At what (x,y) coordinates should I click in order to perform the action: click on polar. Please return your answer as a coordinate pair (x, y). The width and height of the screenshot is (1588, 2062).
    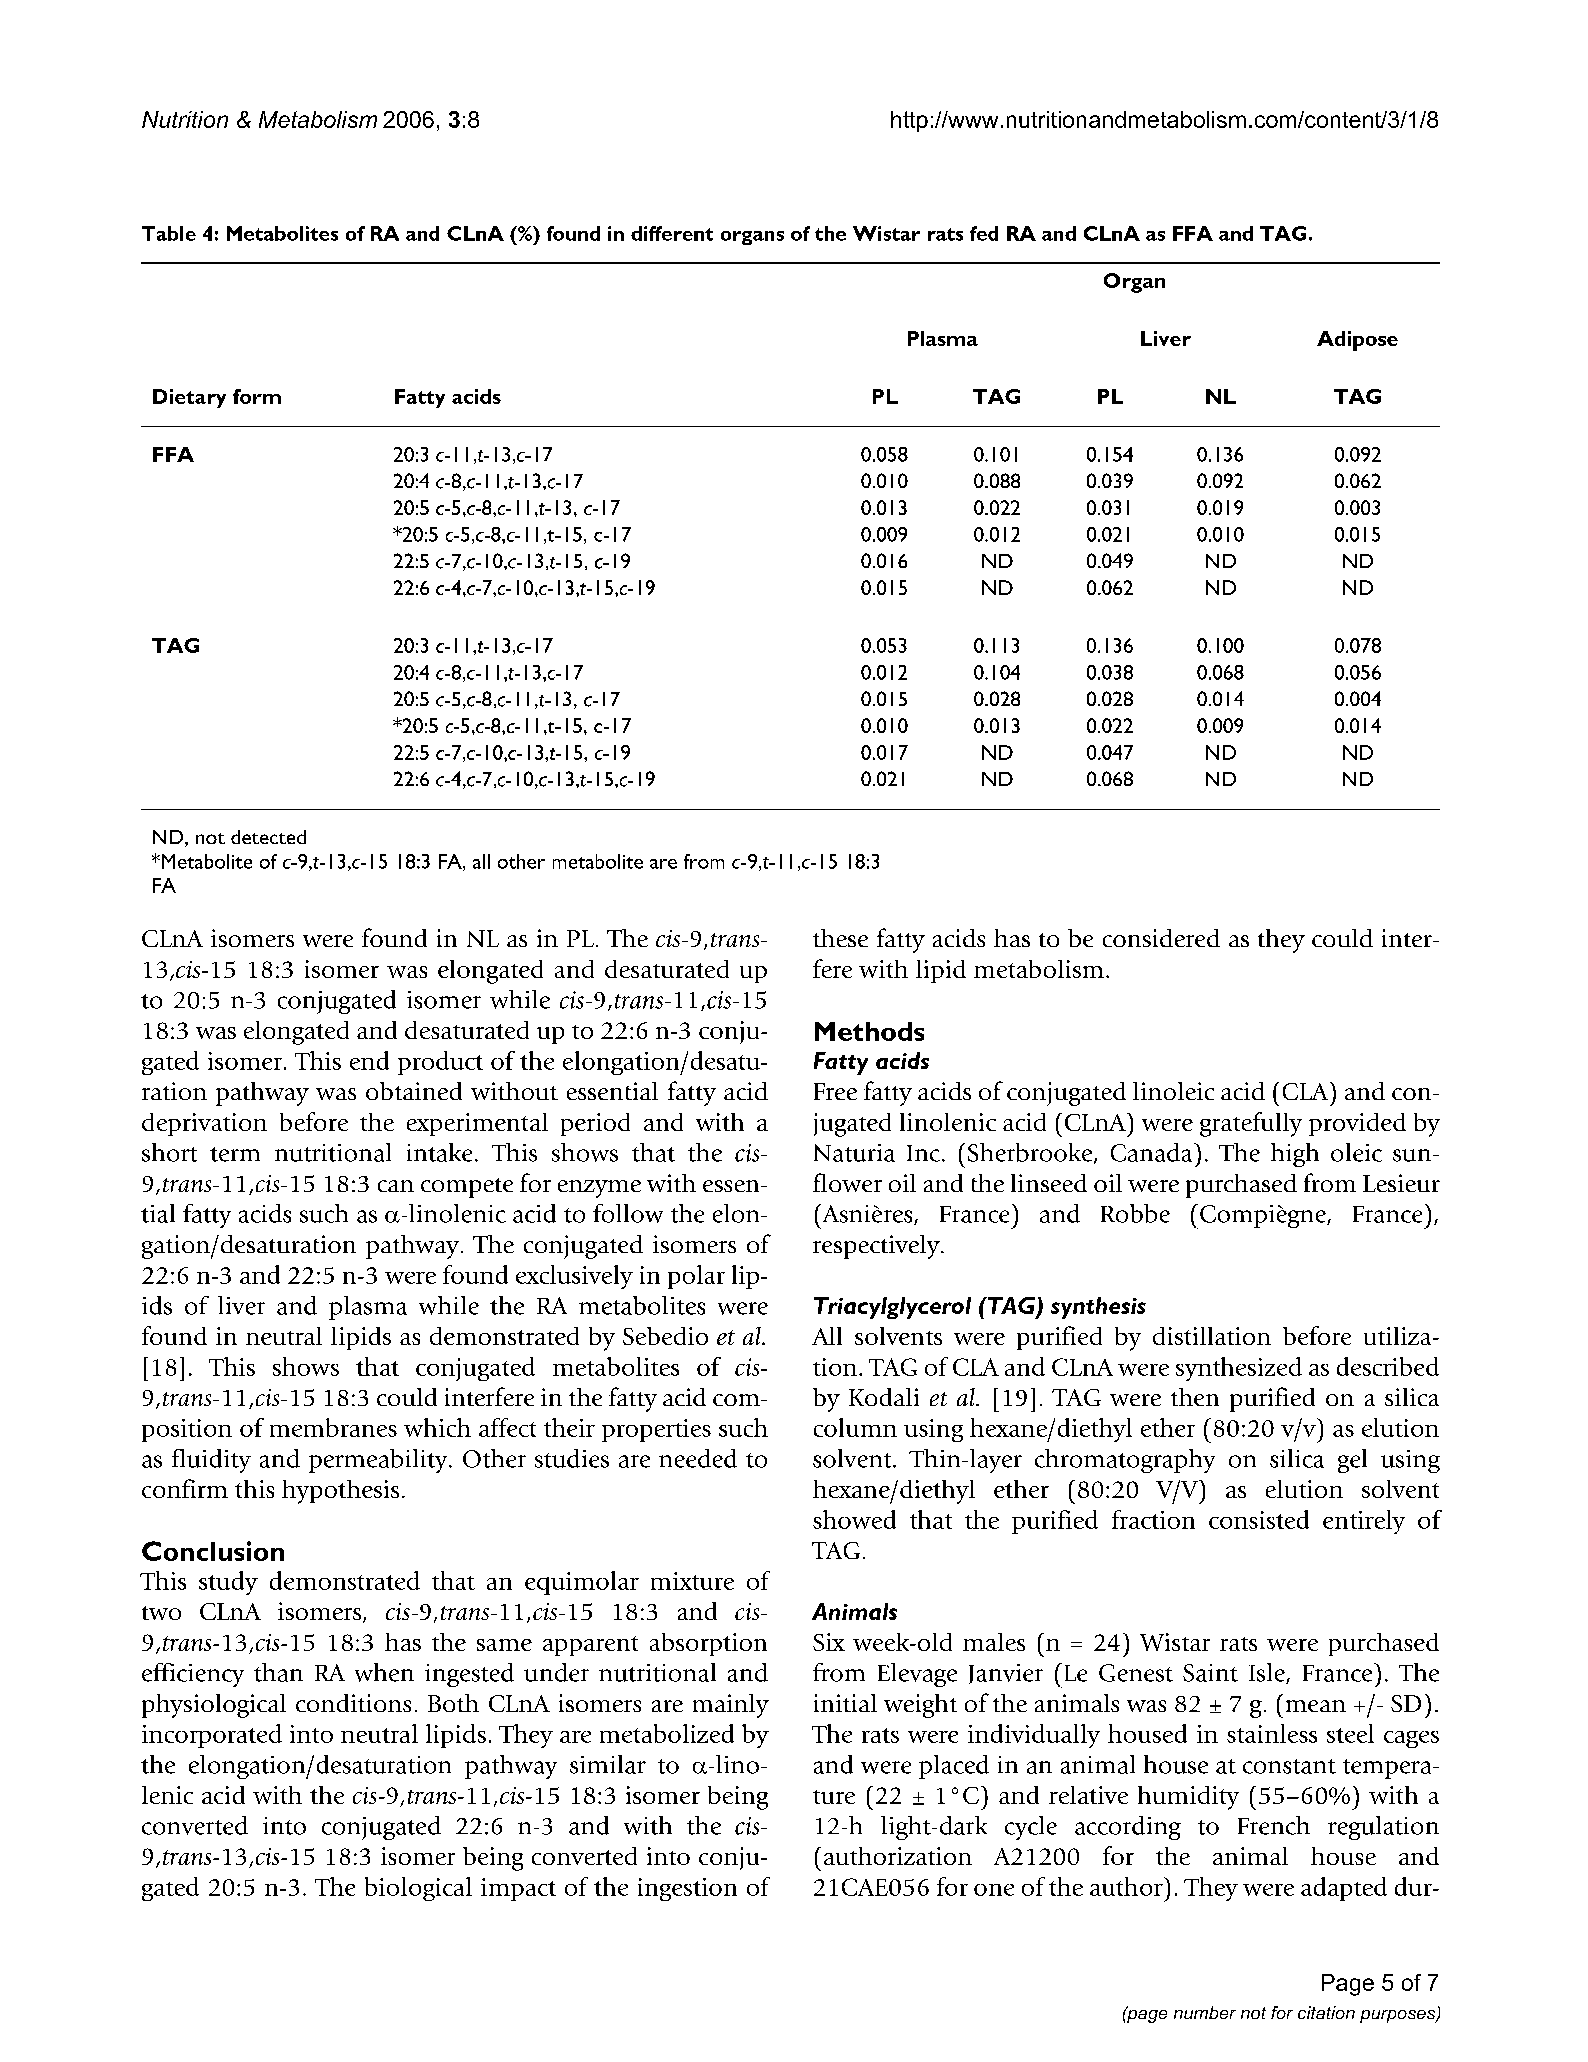
    Looking at the image, I should click on (696, 1277).
